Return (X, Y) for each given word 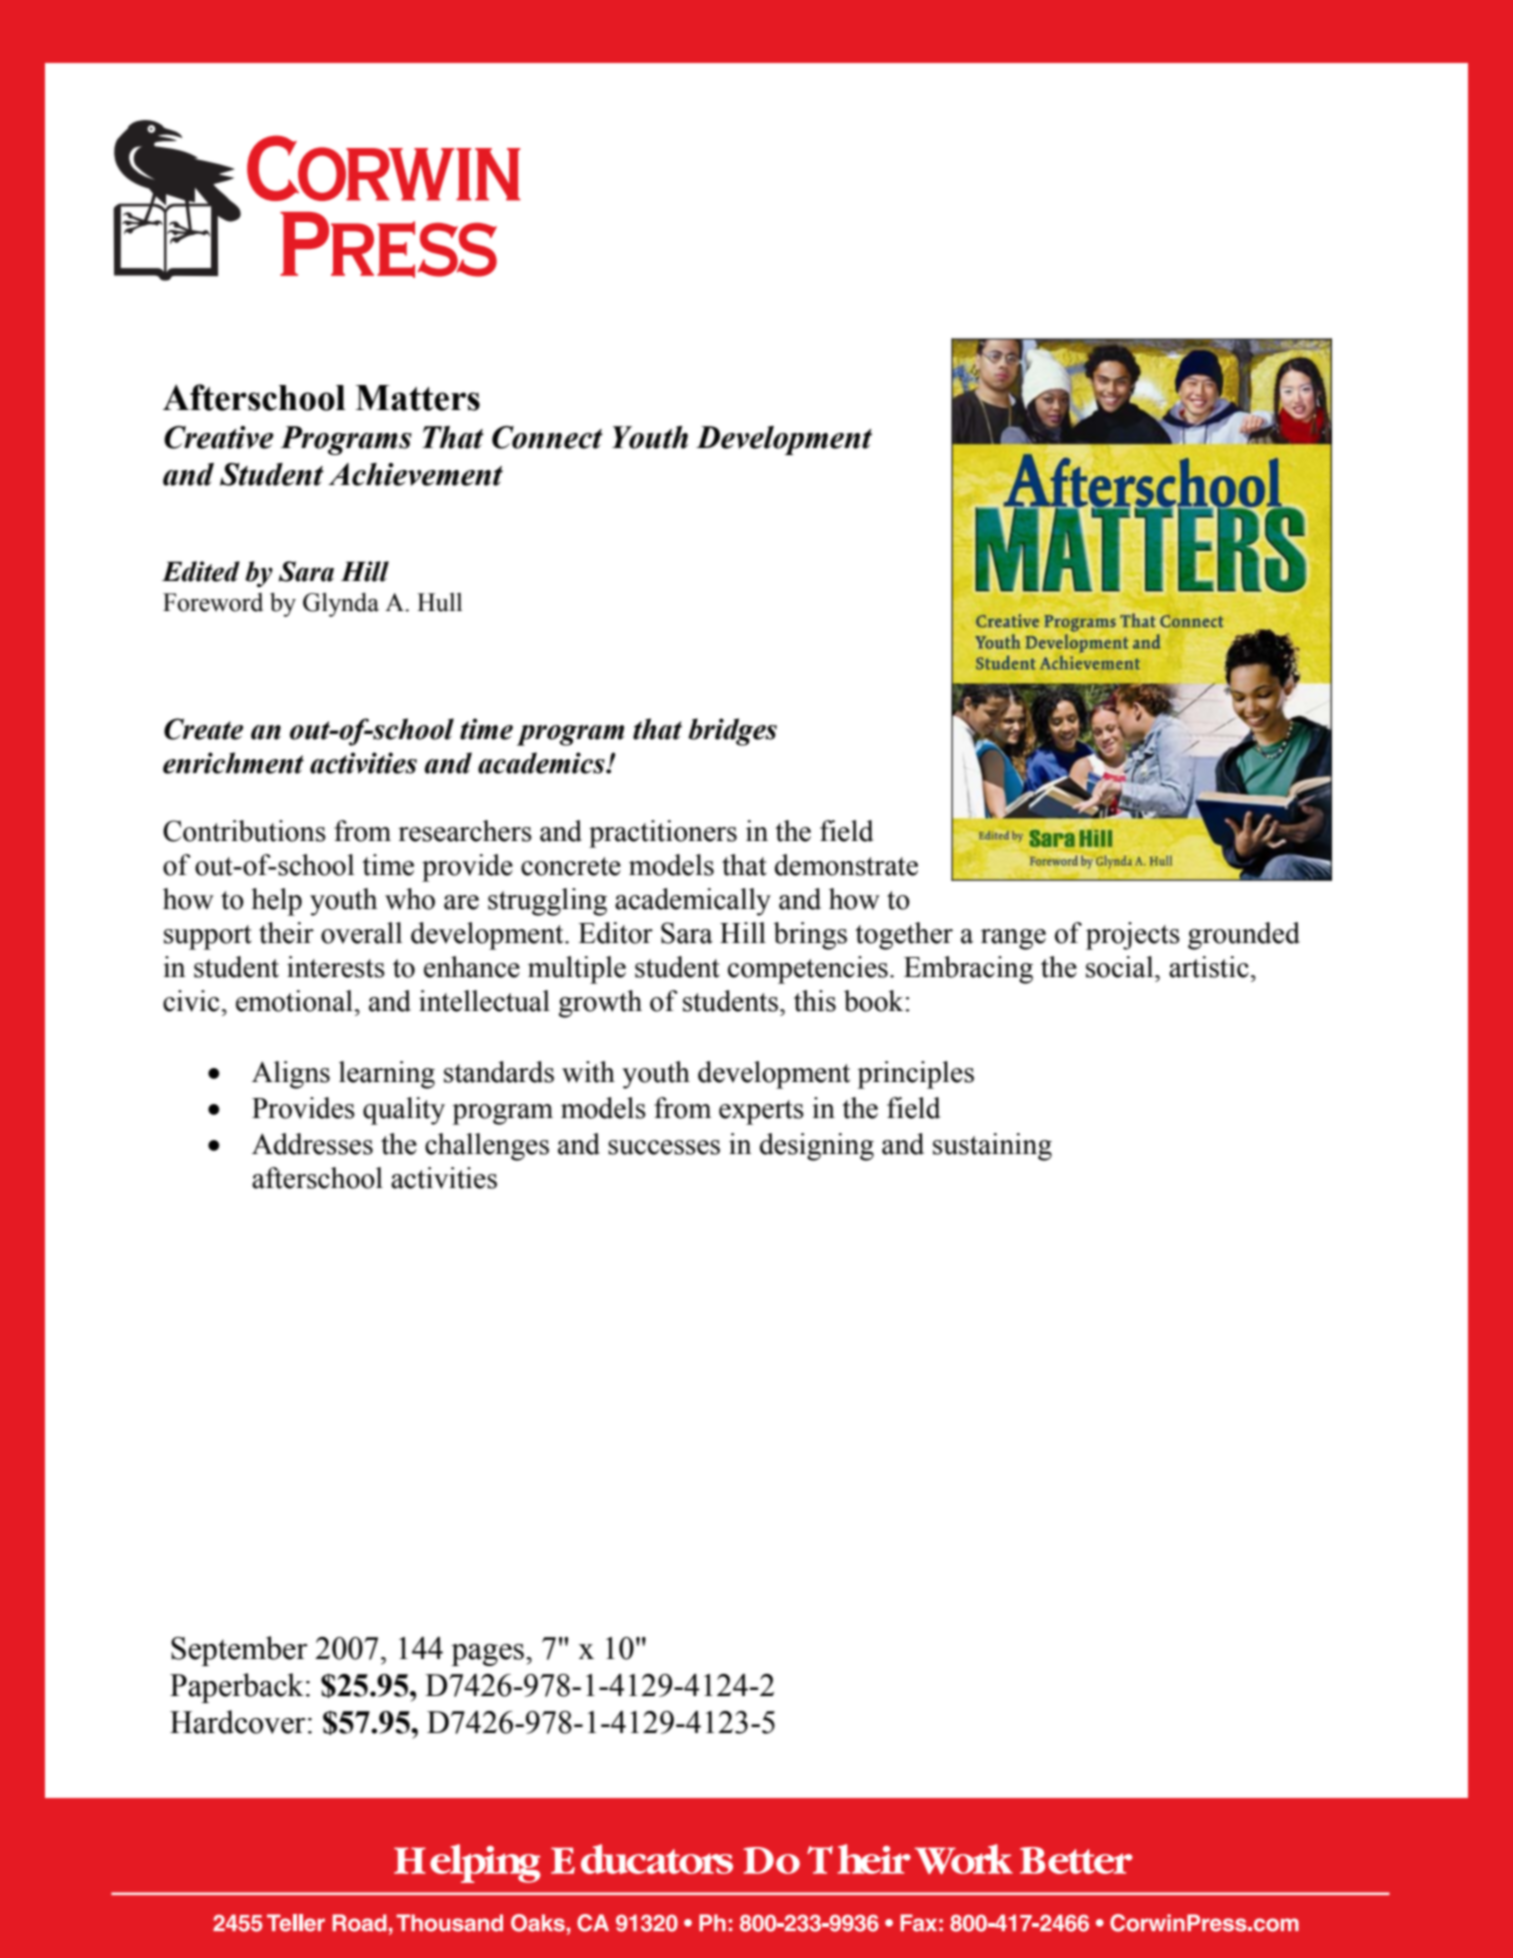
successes (664, 1147)
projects (1133, 936)
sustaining (992, 1147)
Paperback (237, 1688)
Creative (219, 437)
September (239, 1651)
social (1121, 967)
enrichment (233, 763)
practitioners (663, 834)
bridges (732, 732)
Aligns (291, 1075)
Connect (547, 437)
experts (761, 1112)
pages (489, 1655)
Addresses (312, 1144)
